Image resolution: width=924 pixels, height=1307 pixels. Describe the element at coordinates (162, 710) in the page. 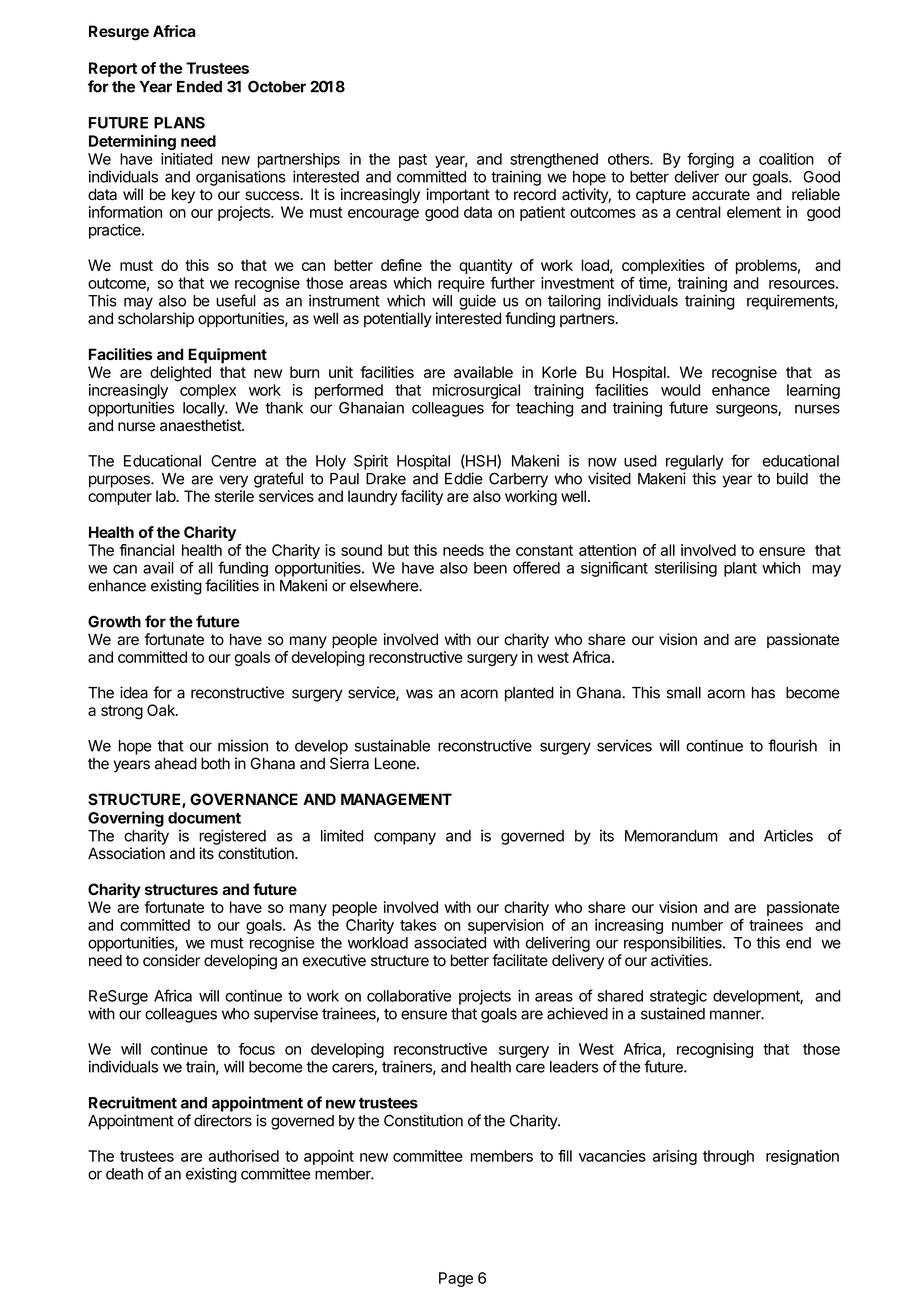

I see `Oak` at that location.
